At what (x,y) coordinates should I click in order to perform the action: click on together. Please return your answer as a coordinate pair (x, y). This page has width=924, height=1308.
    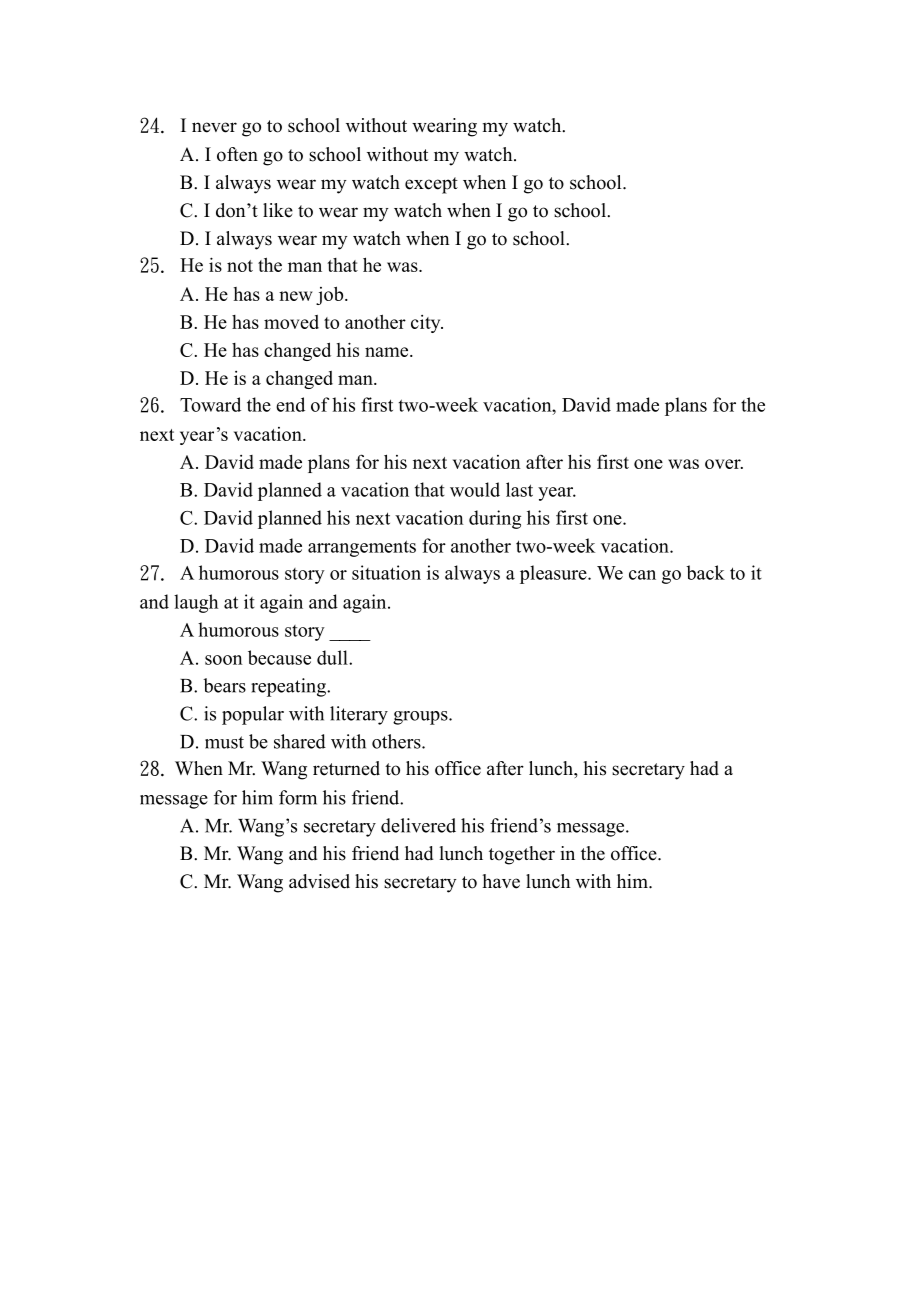
    Looking at the image, I should click on (522, 855).
